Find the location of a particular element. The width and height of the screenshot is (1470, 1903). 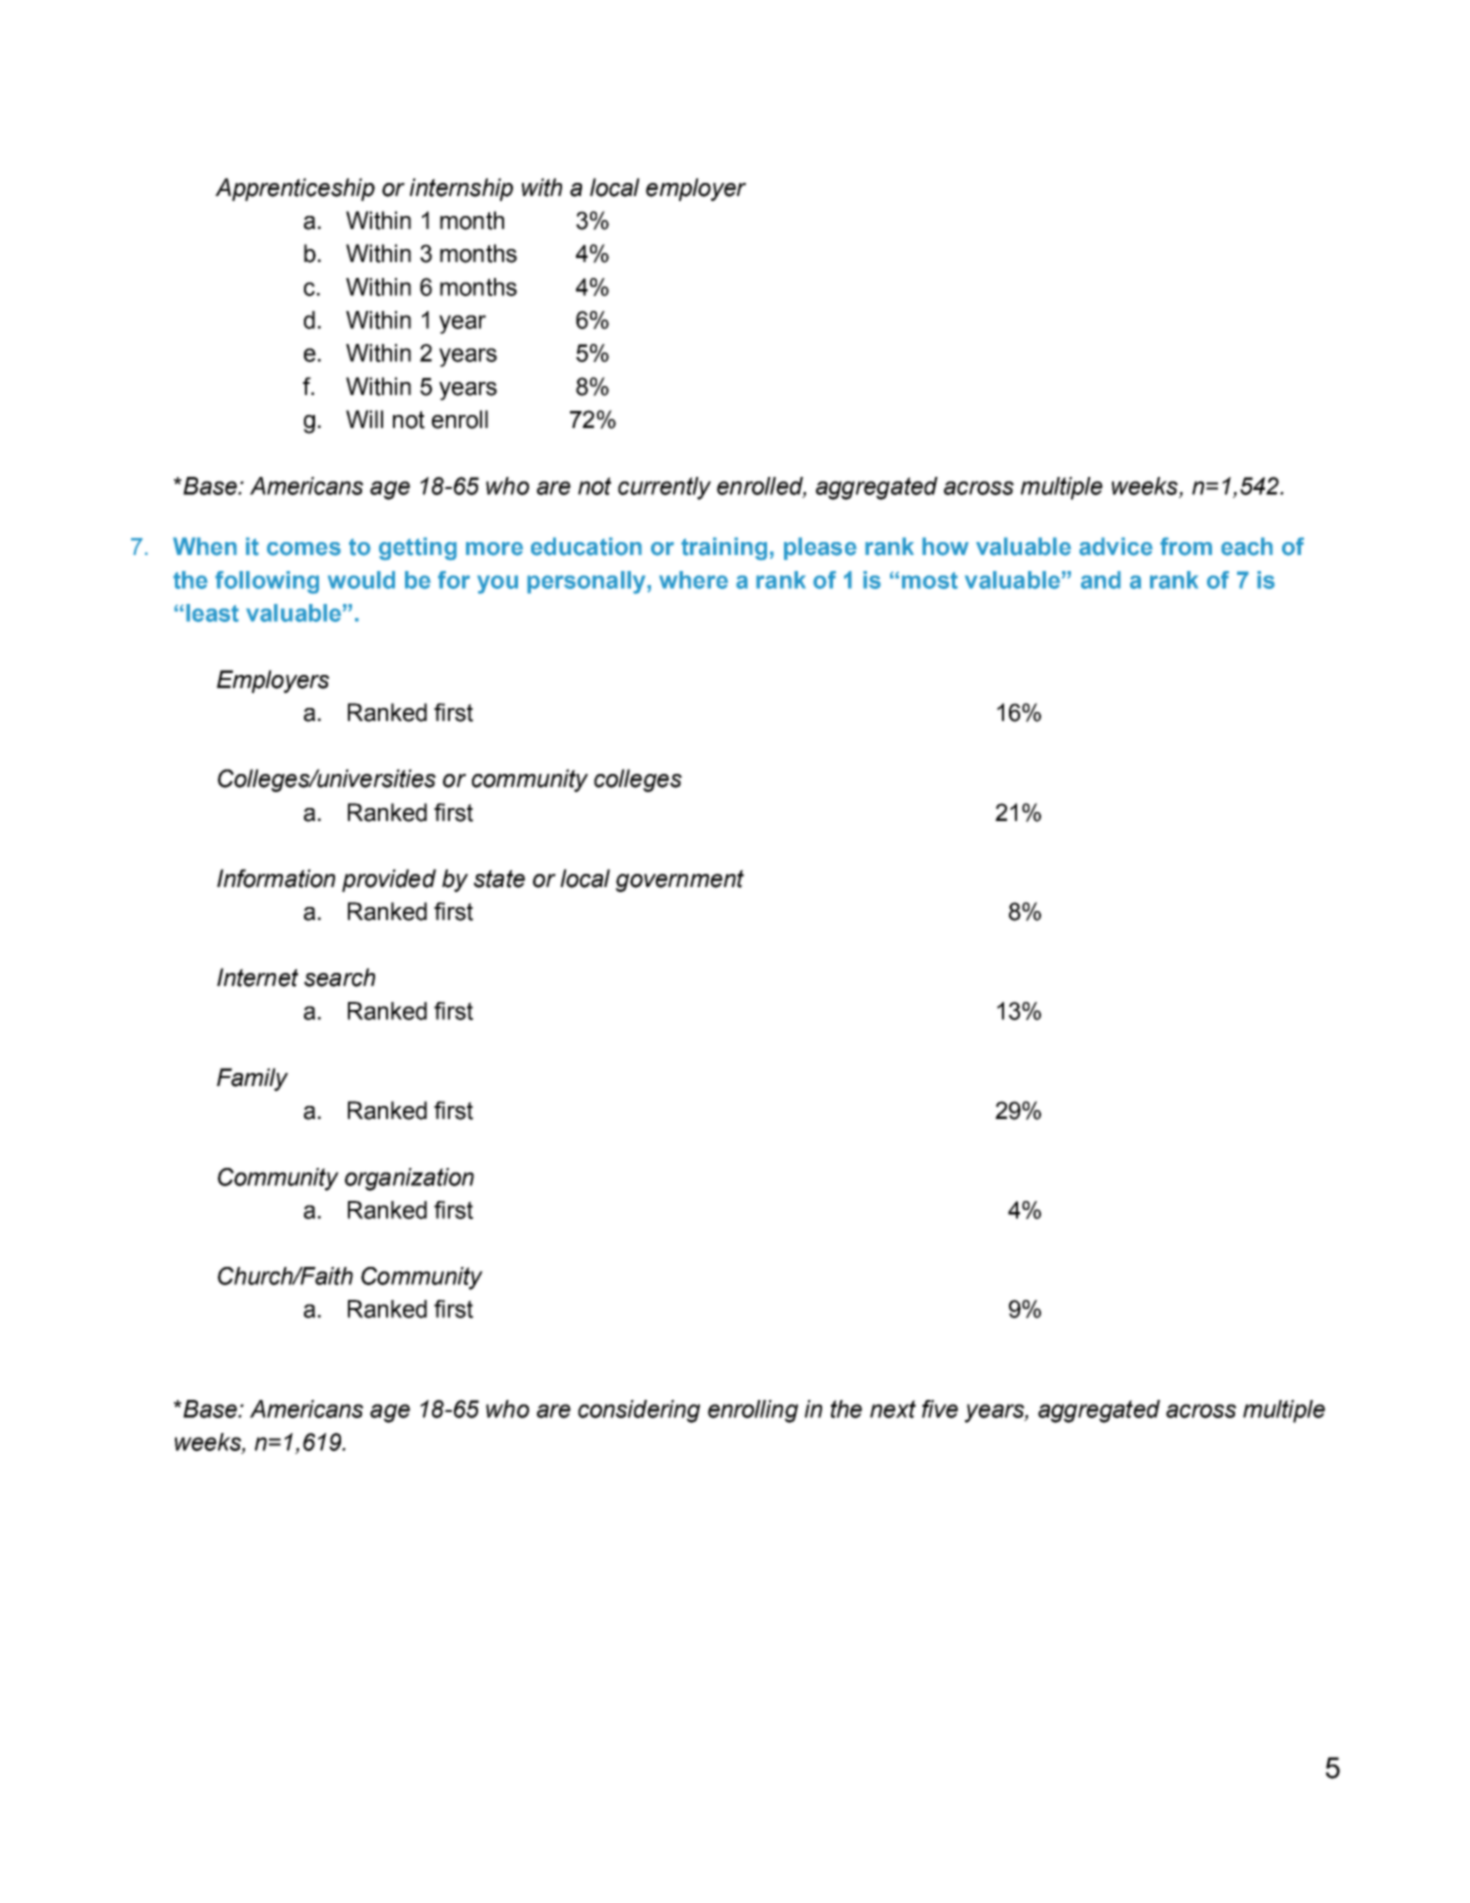

Information is located at coordinates (276, 878).
